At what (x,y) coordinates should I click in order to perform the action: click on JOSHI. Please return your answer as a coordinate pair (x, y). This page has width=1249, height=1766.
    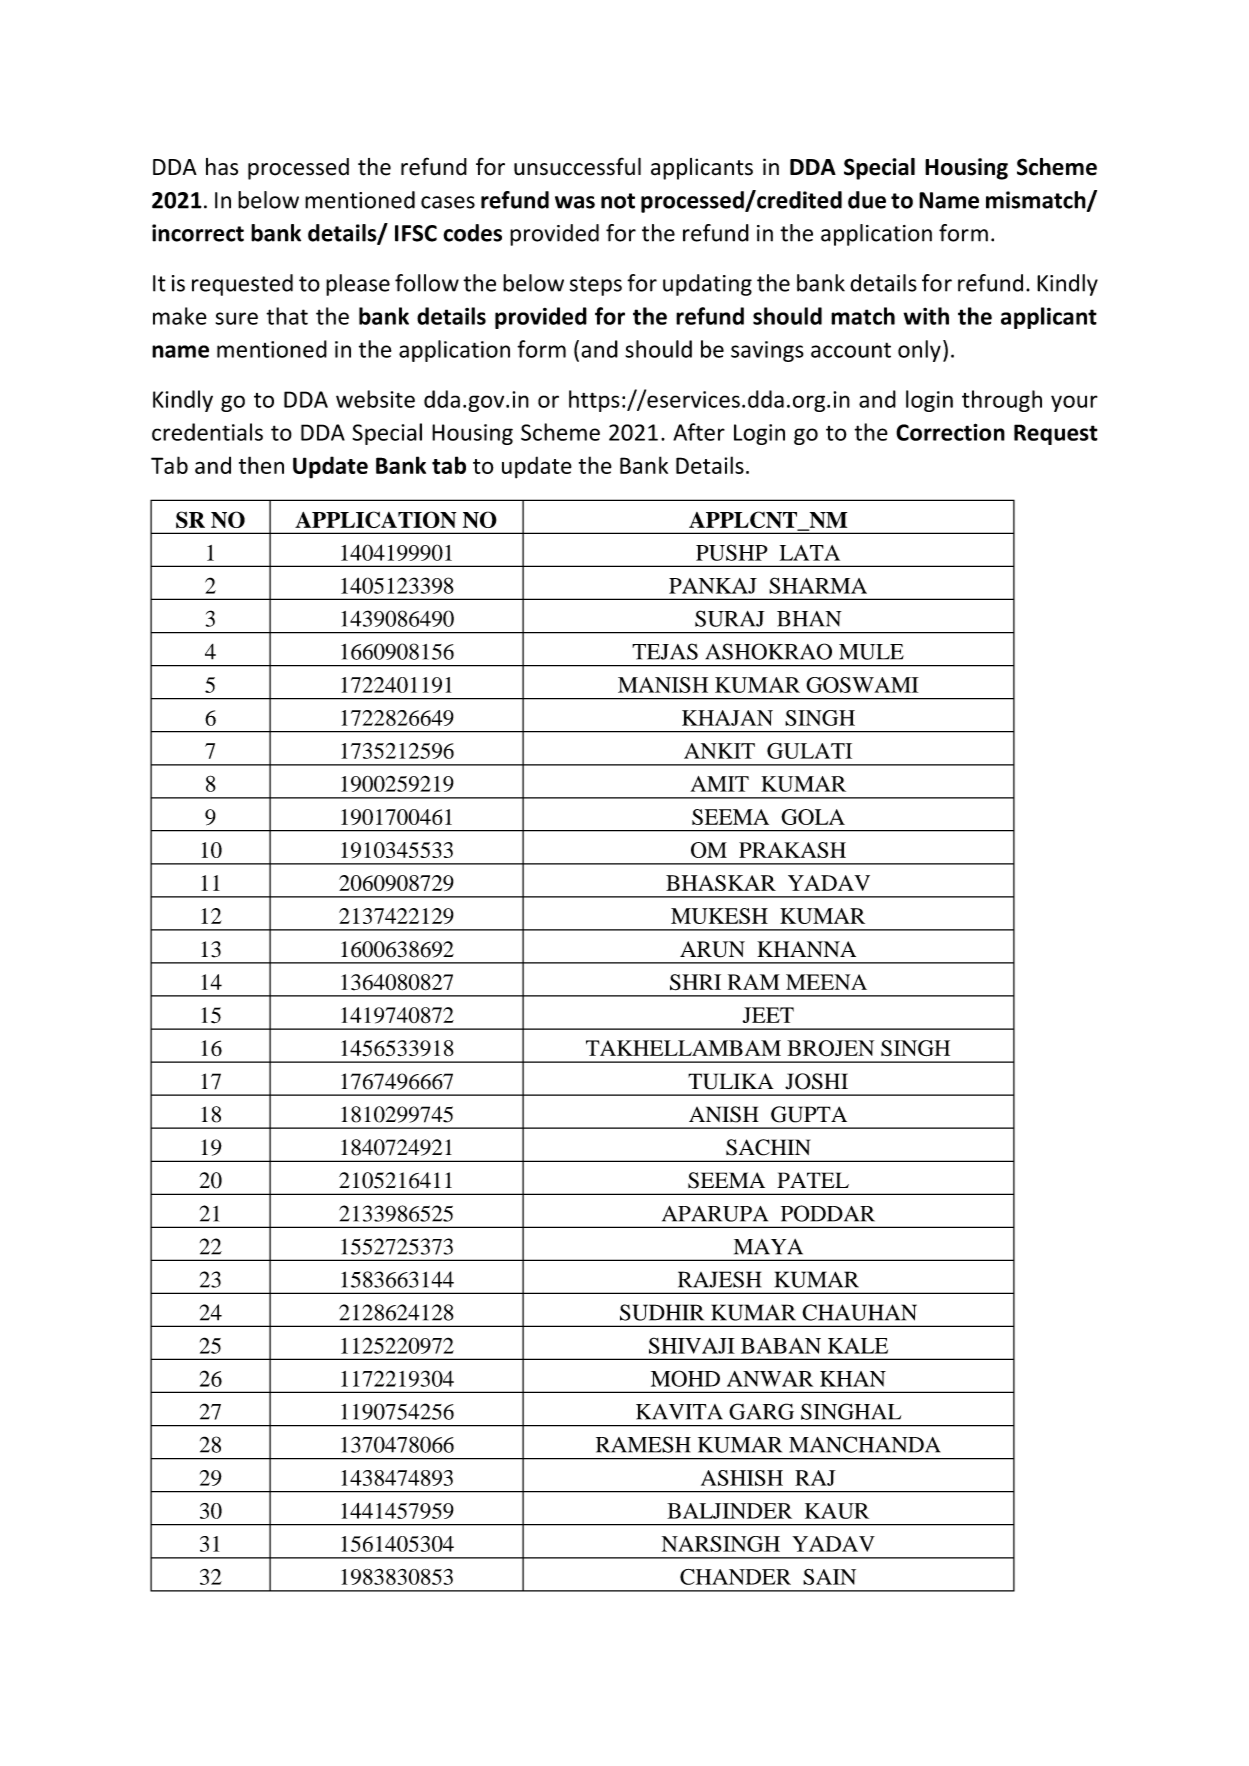
    Looking at the image, I should click on (816, 1081).
